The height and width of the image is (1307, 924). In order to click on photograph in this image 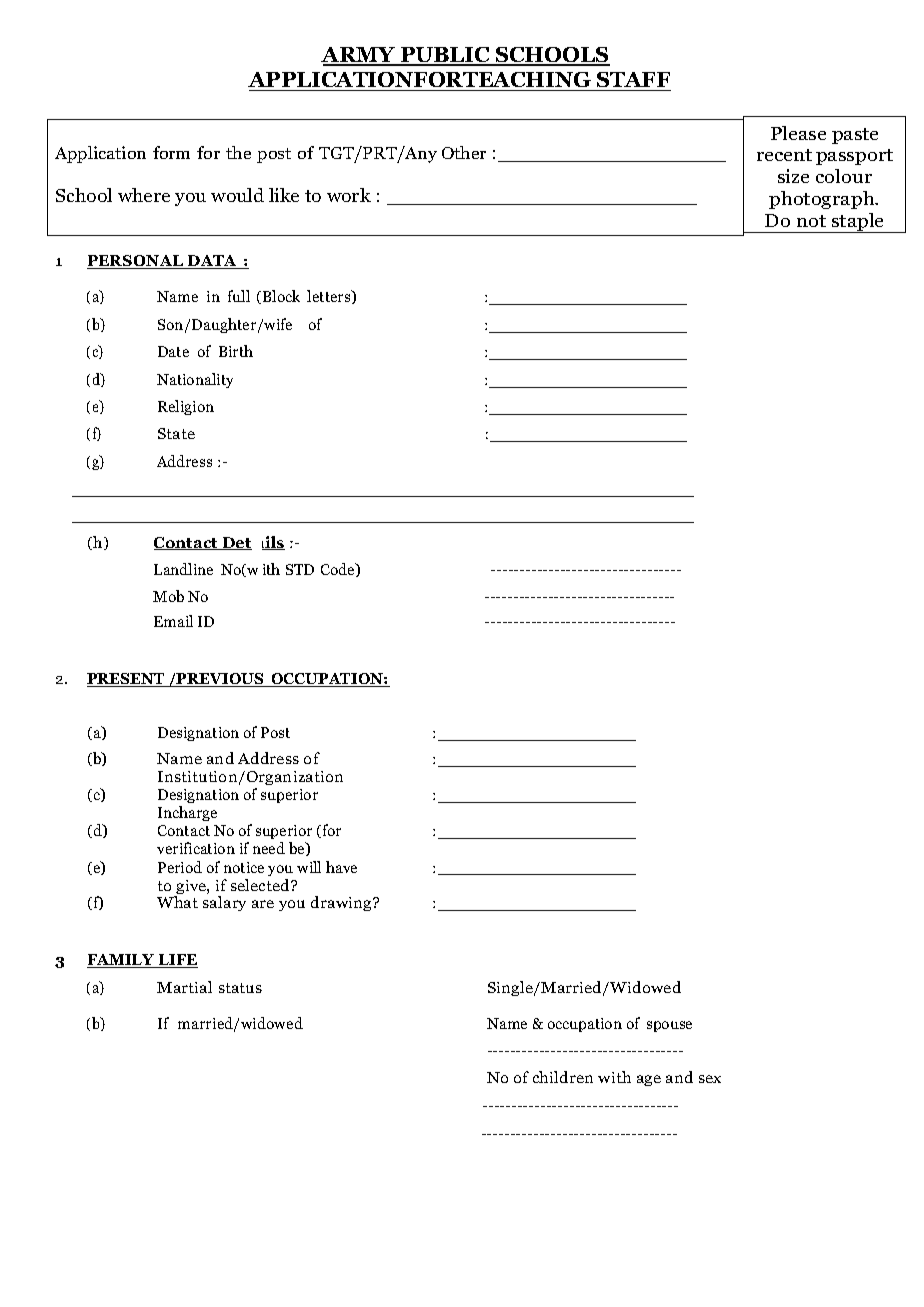, I will do `click(823, 200)`.
